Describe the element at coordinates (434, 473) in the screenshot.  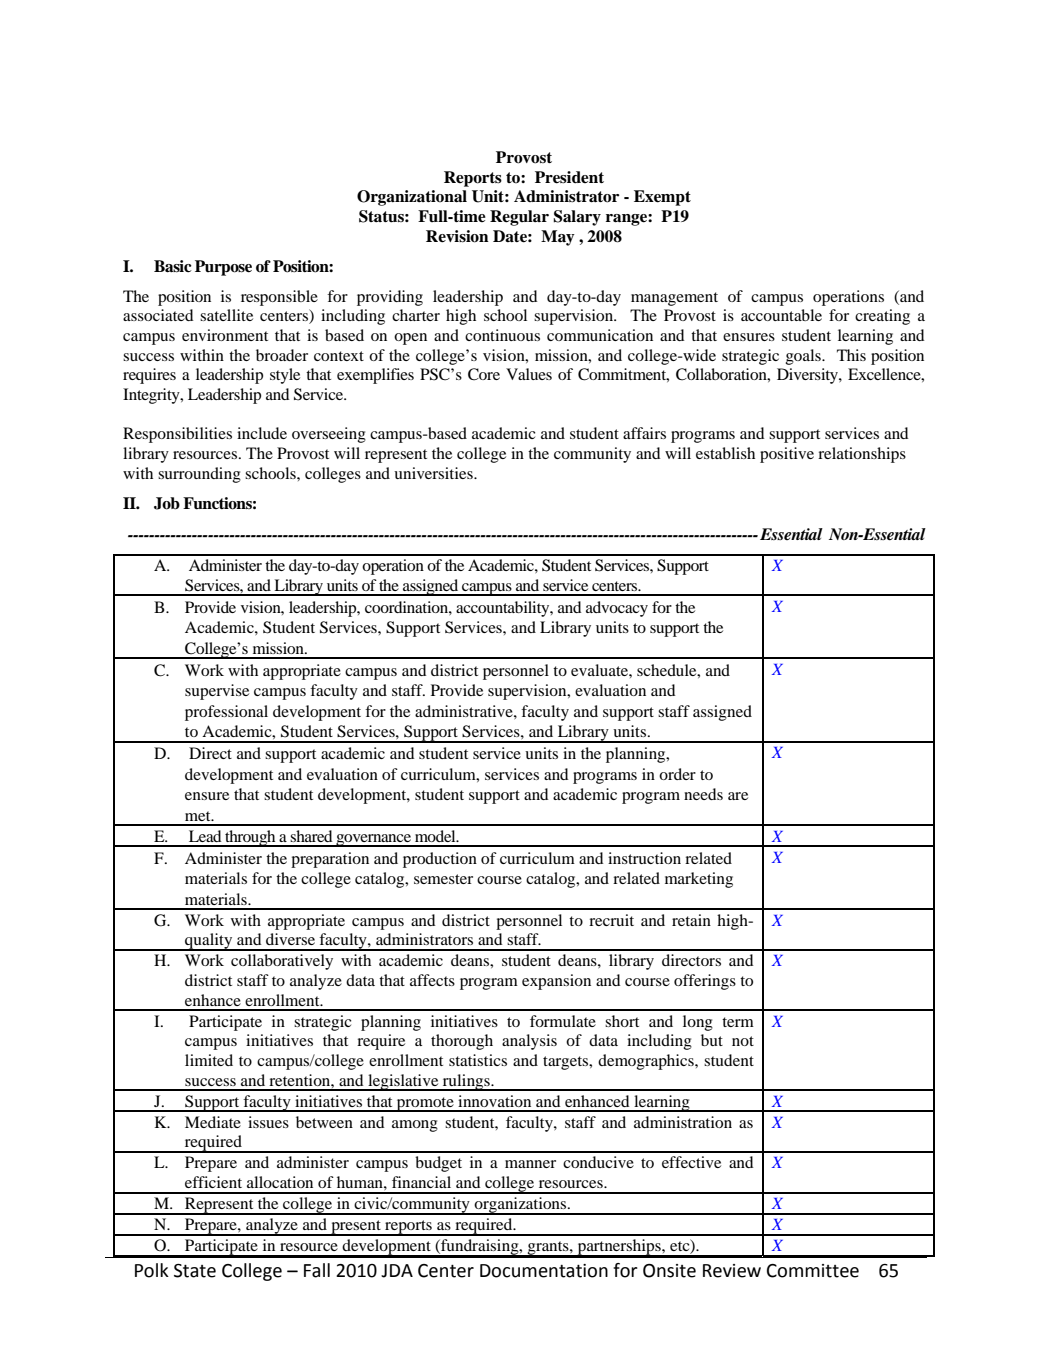
I see `universities` at that location.
